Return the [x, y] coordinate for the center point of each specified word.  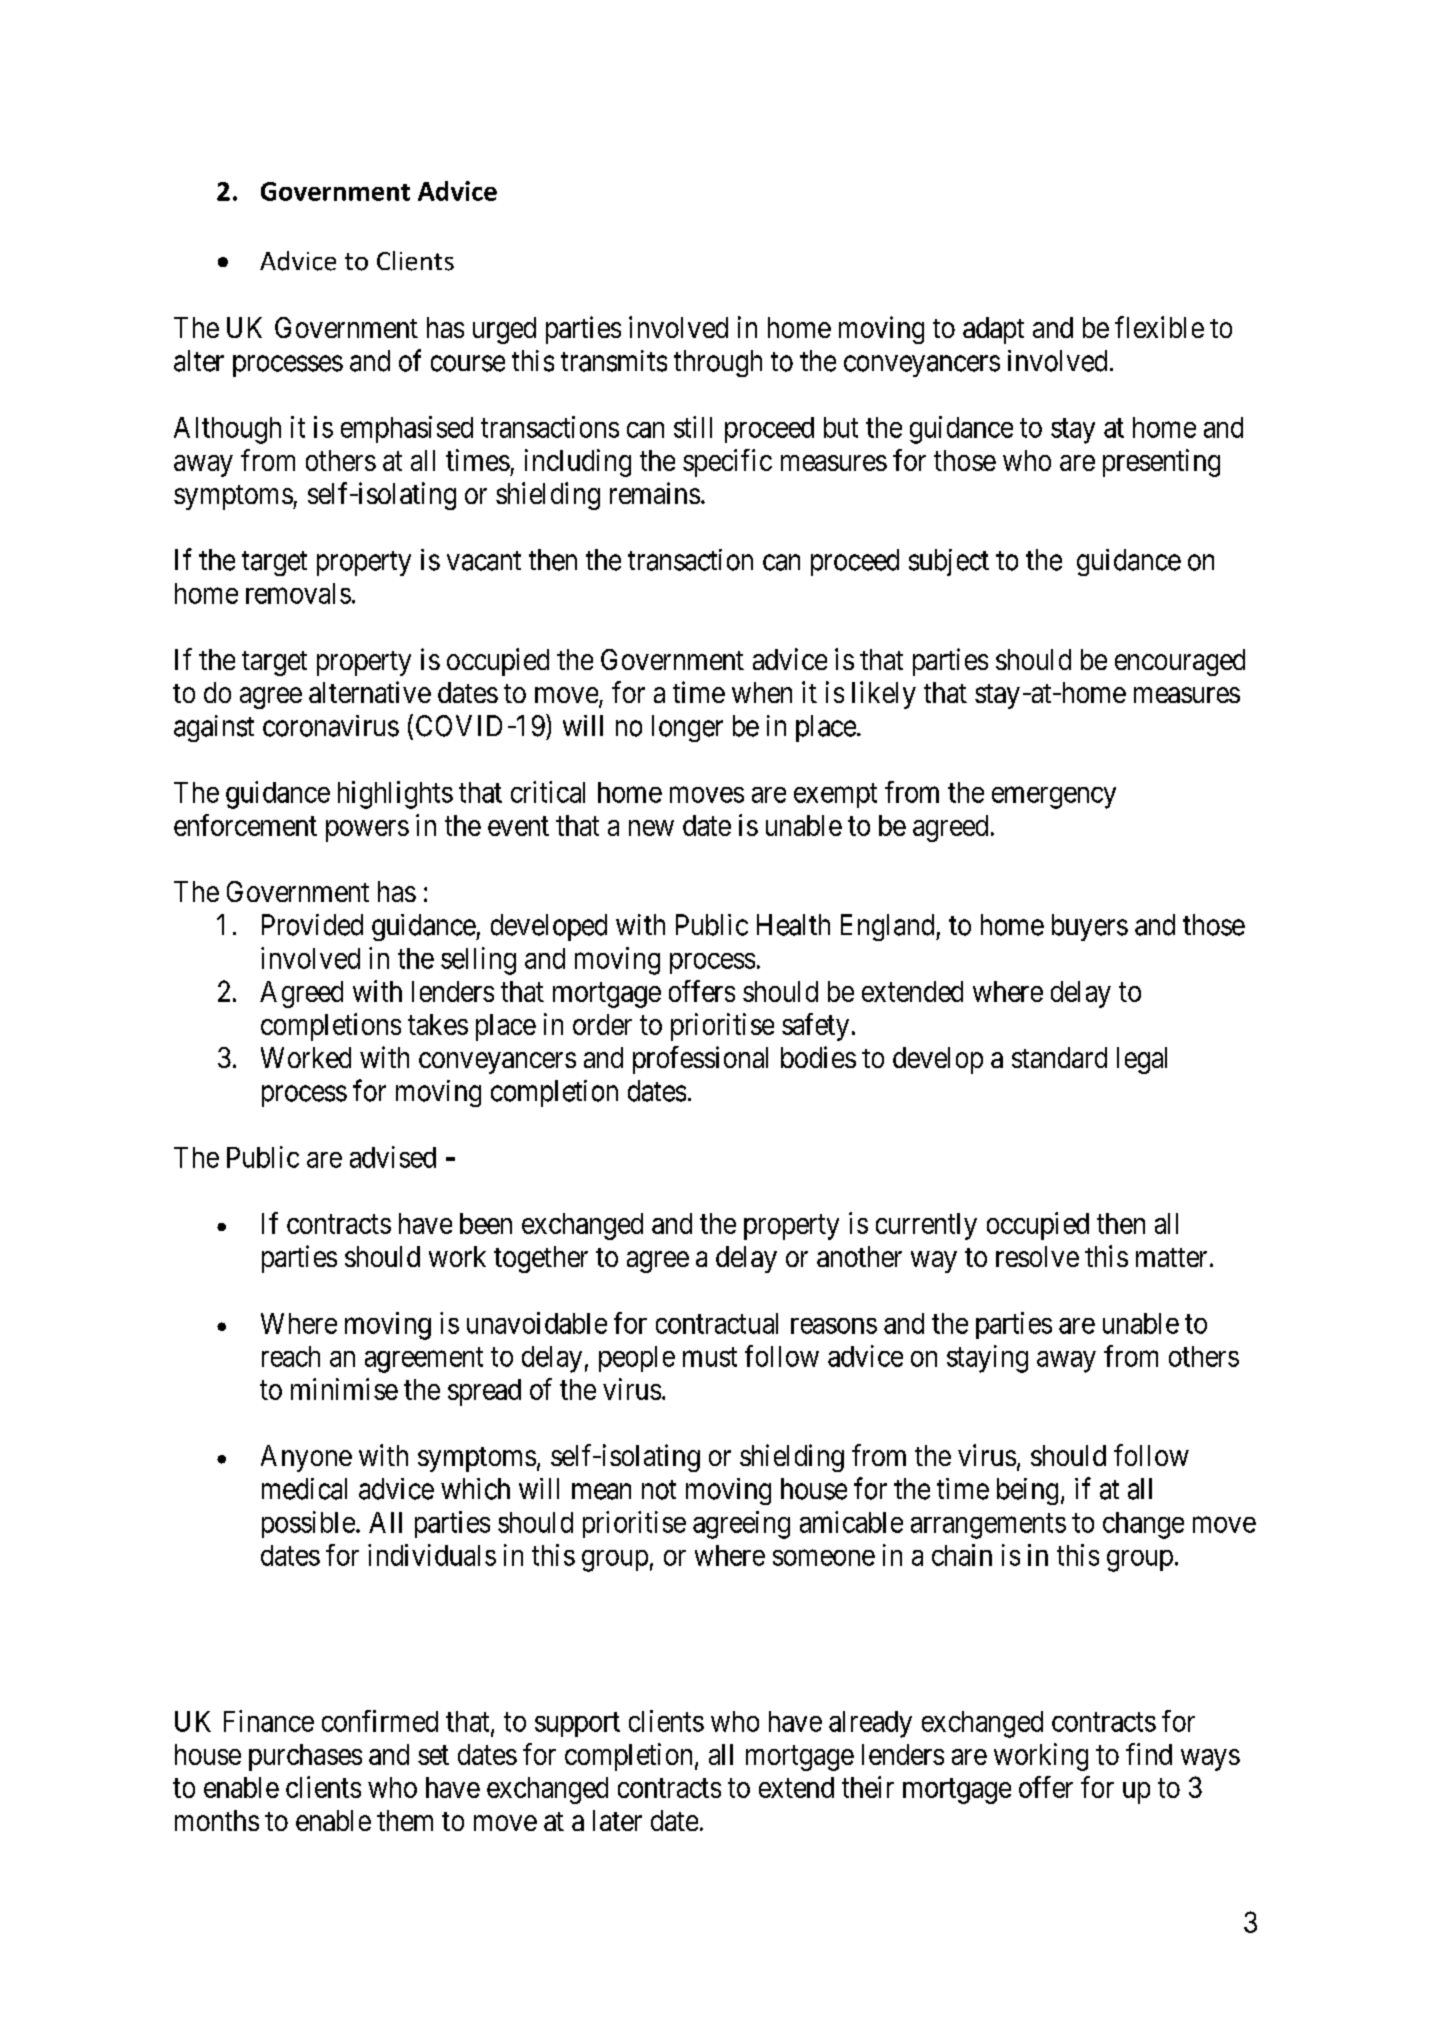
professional [700, 1060]
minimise [344, 1389]
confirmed [380, 1721]
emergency [1054, 798]
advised [393, 1157]
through [718, 363]
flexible [1159, 327]
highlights [395, 795]
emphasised [407, 429]
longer [687, 728]
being [1027, 1491]
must [710, 1357]
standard [1059, 1057]
